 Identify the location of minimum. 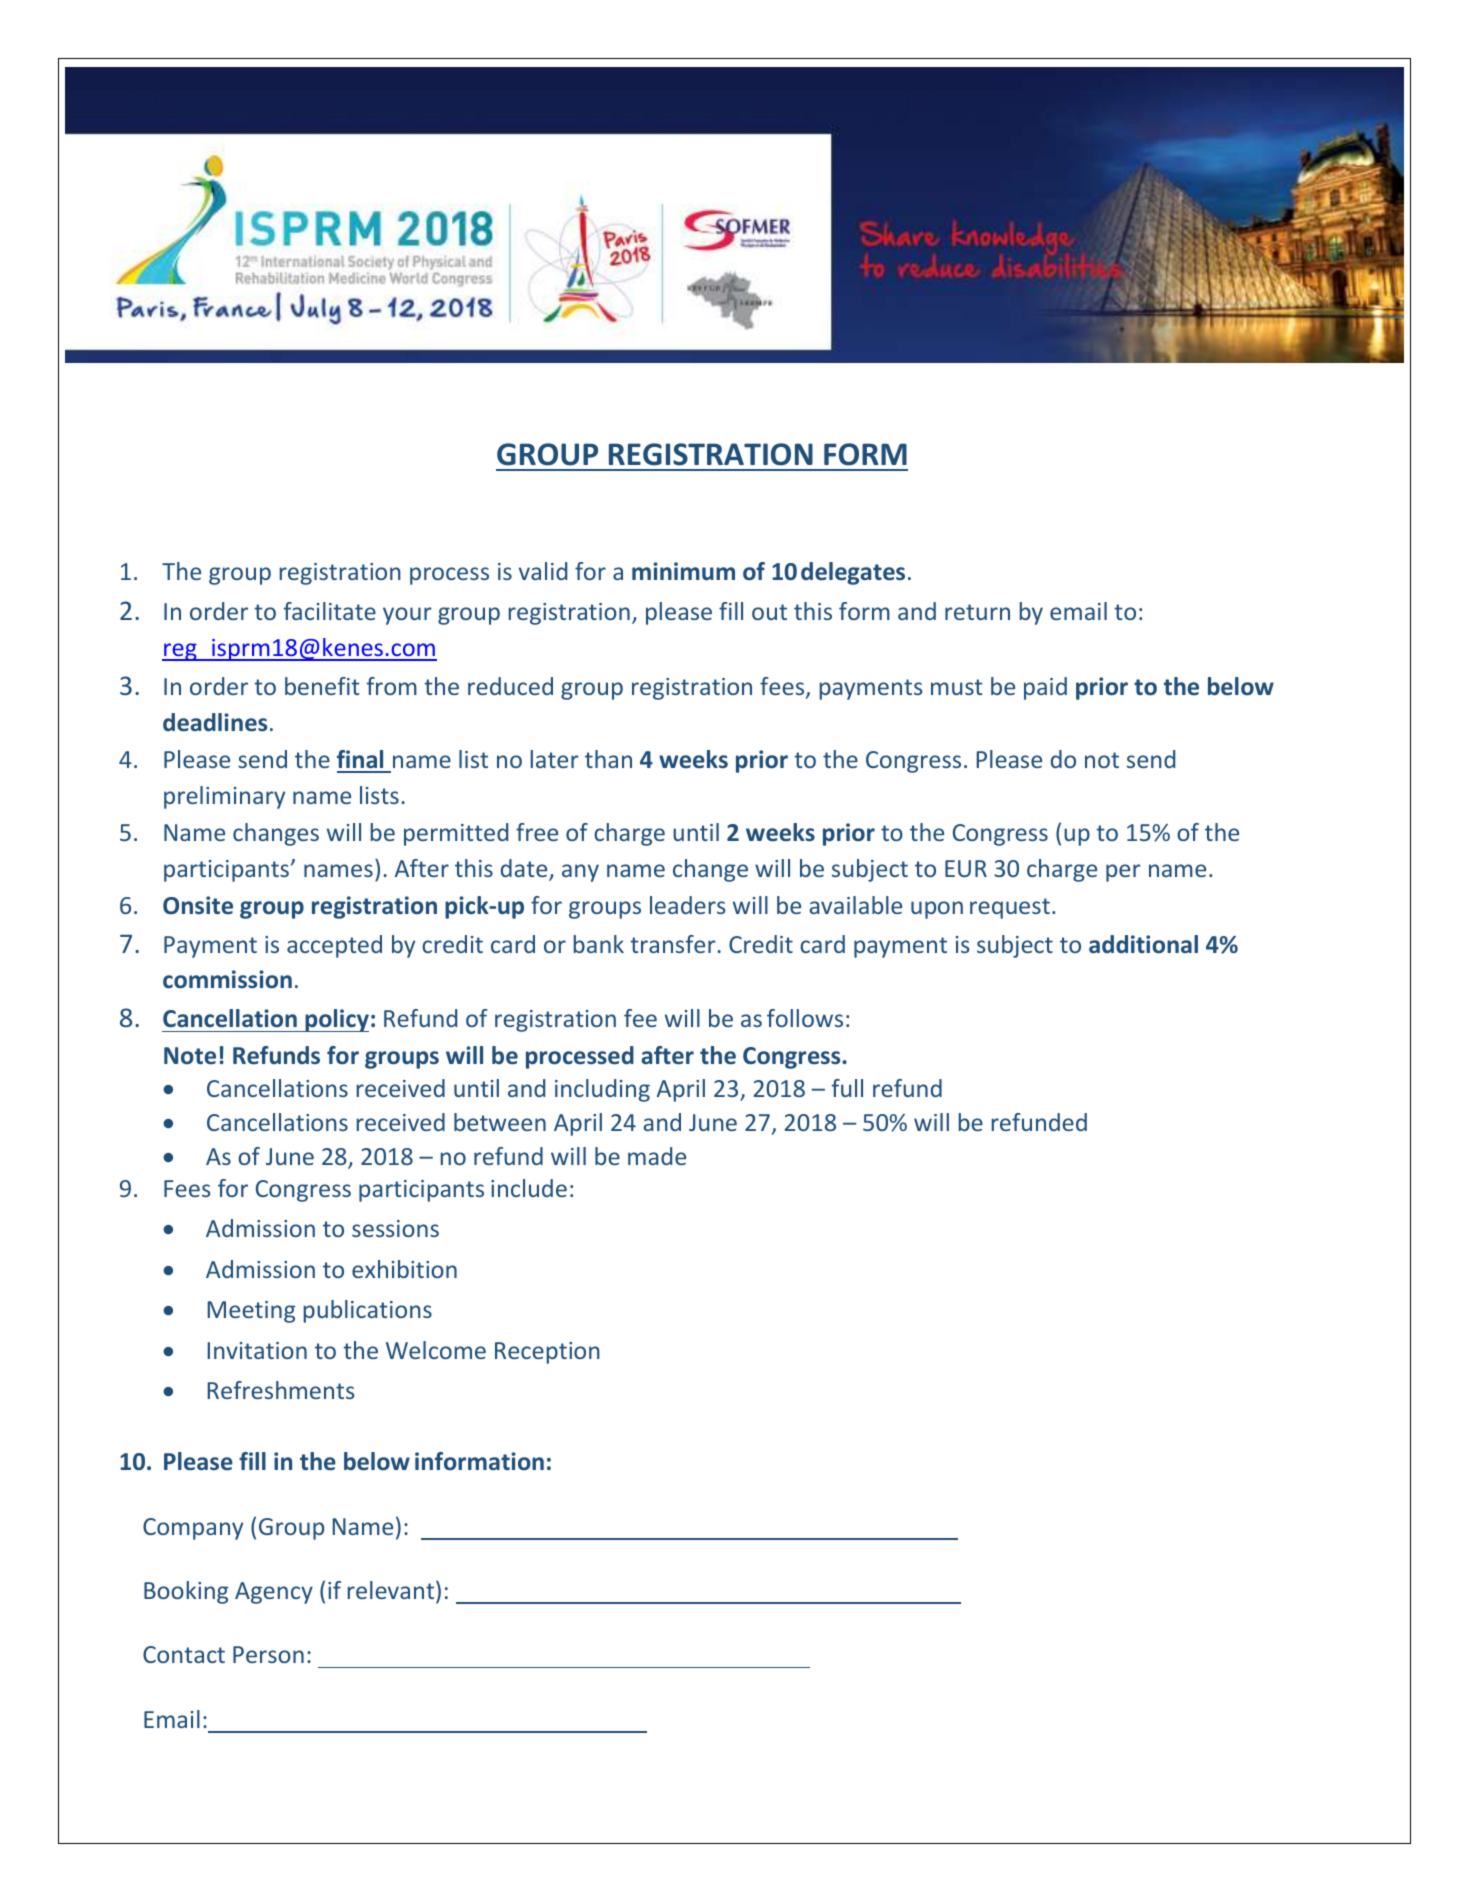
(683, 571).
